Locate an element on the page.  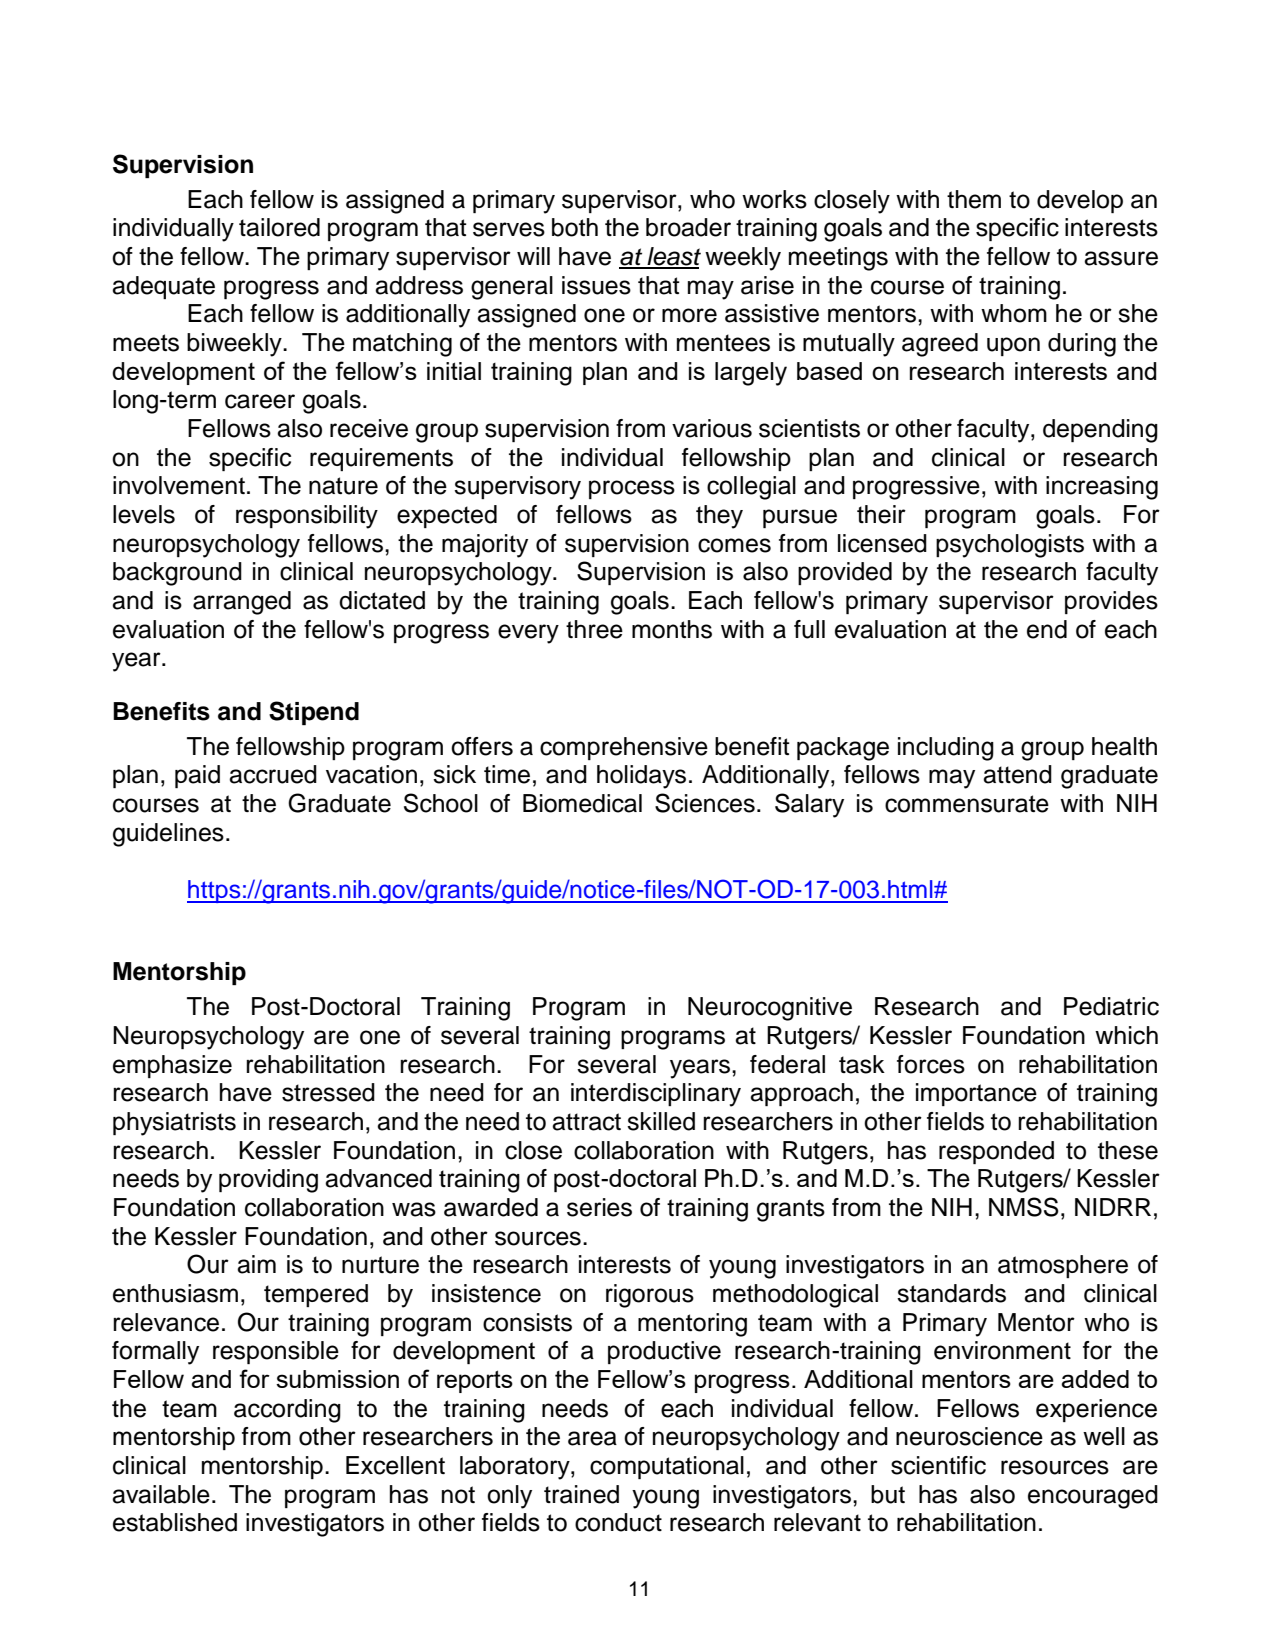
process is located at coordinates (632, 489).
